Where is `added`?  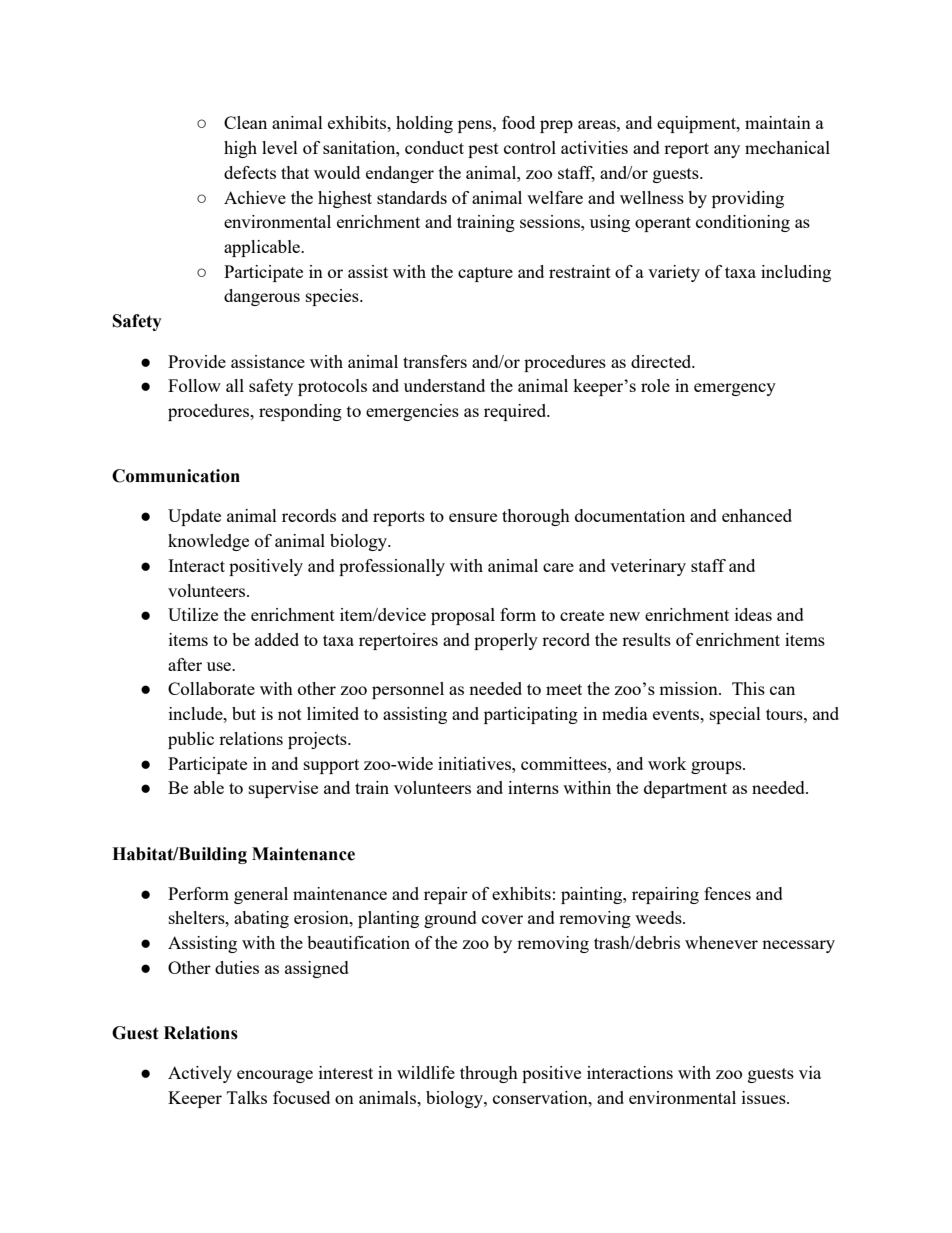
added is located at coordinates (277, 639).
